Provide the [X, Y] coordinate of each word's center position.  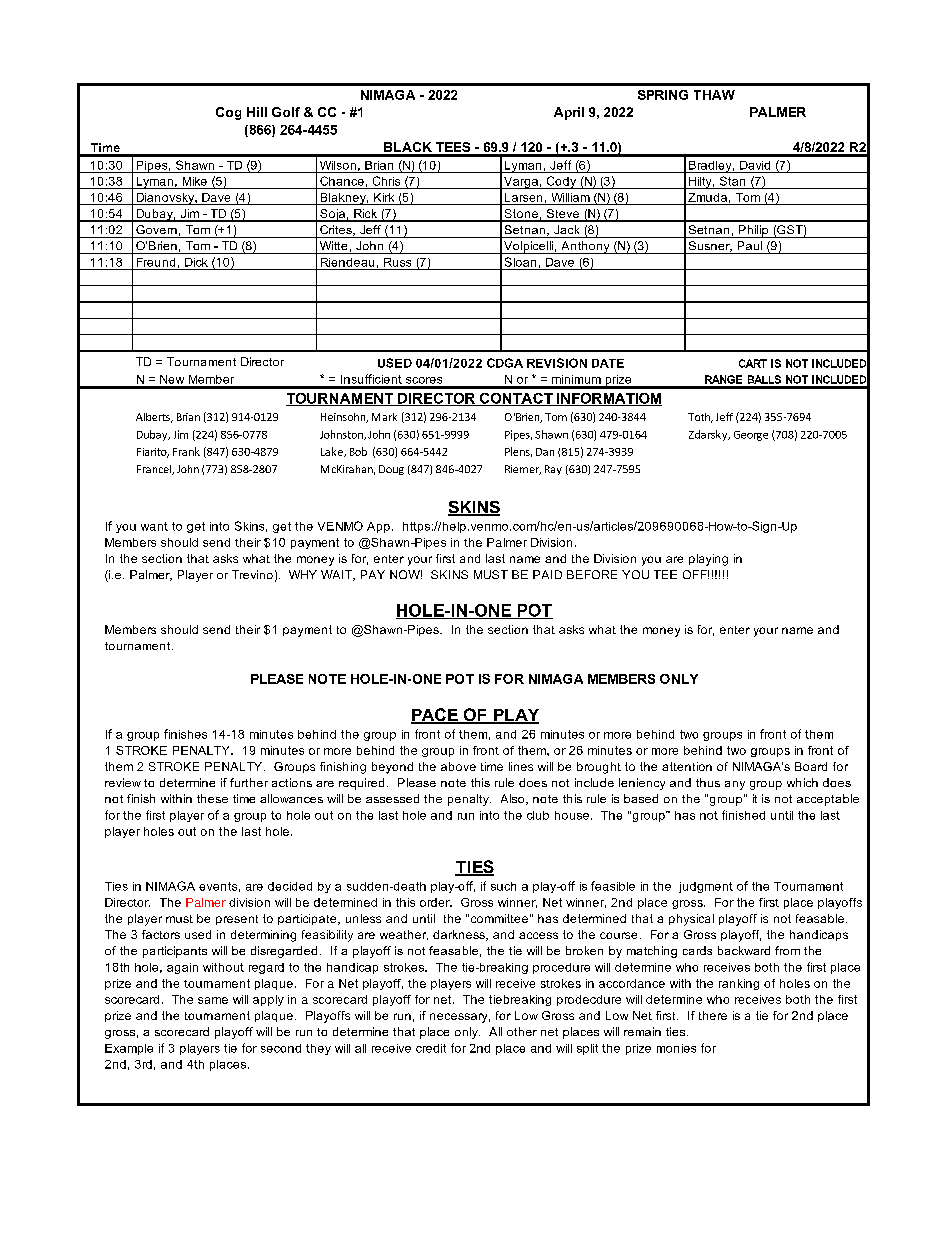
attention [687, 766]
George [751, 436]
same [213, 1000]
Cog [228, 113]
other [522, 1031]
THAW [714, 95]
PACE [435, 716]
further [249, 782]
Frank [186, 451]
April [569, 113]
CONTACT [516, 399]
